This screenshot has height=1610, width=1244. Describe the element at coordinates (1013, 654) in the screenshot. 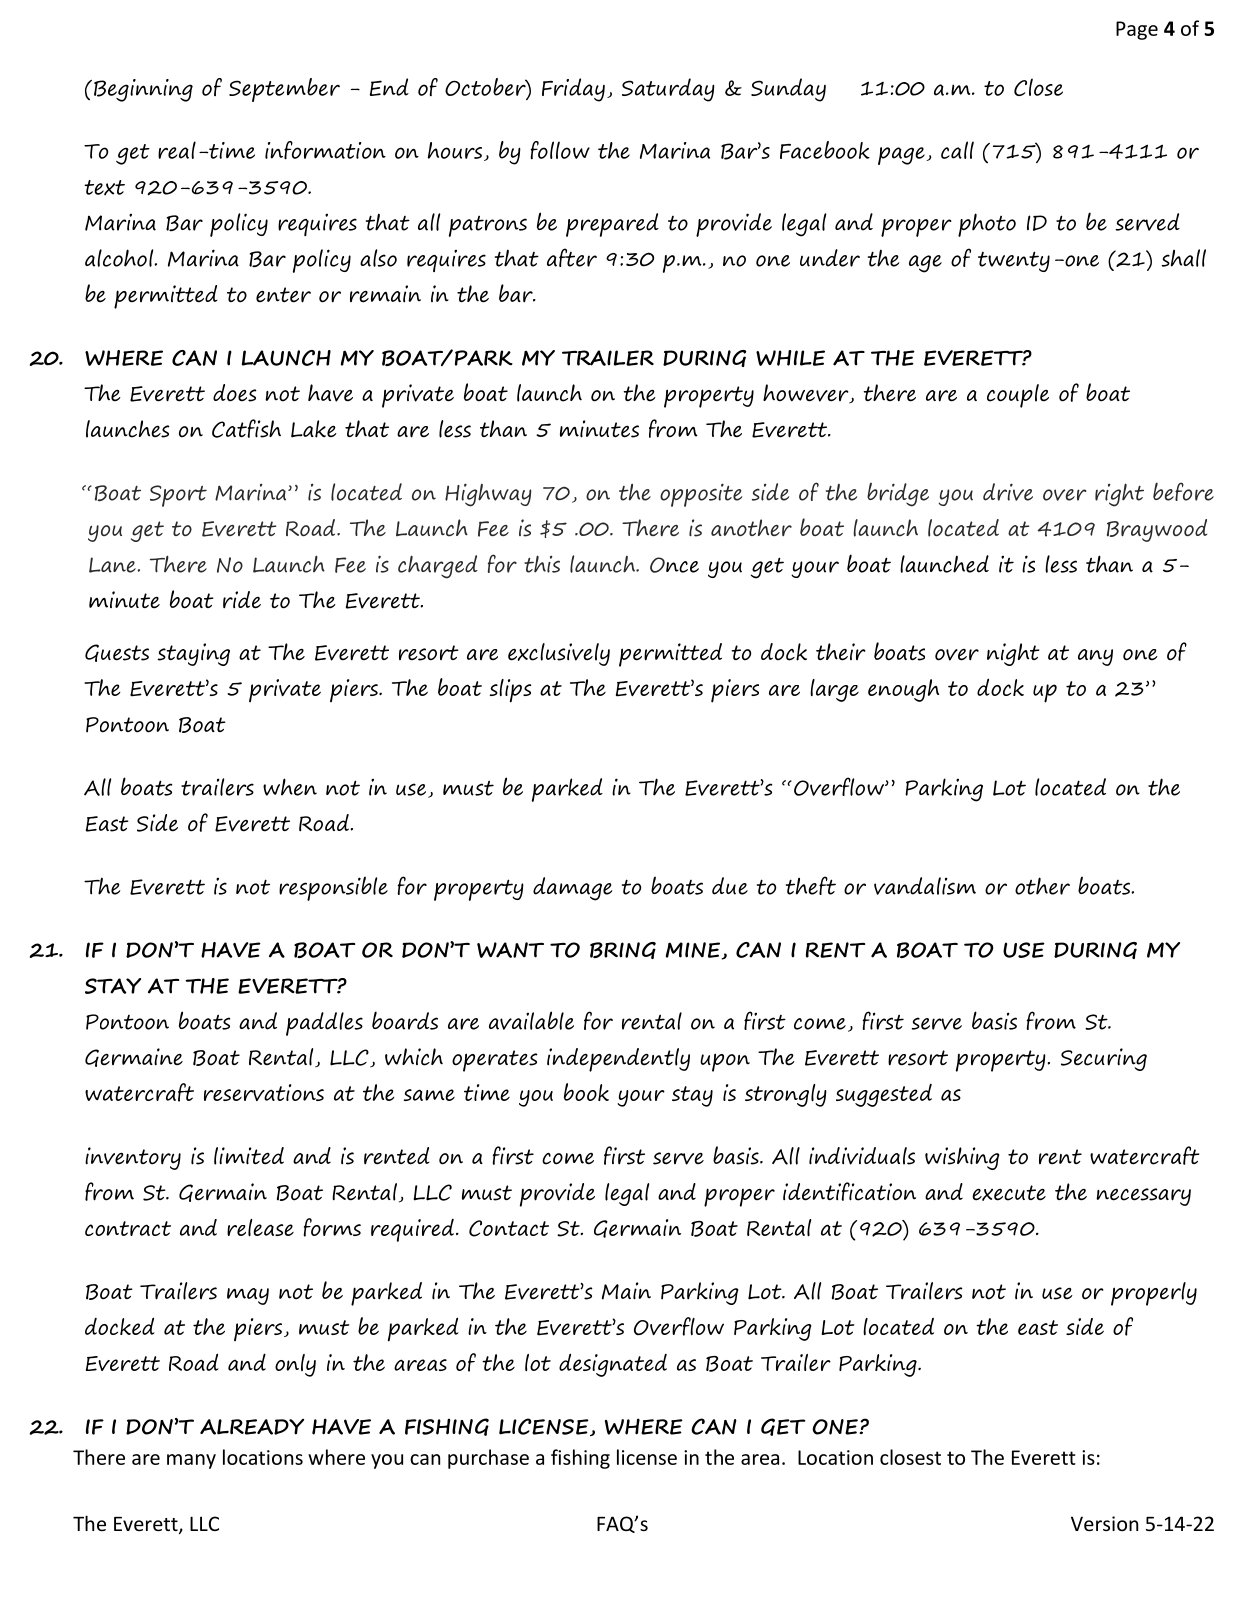

I see `night` at that location.
